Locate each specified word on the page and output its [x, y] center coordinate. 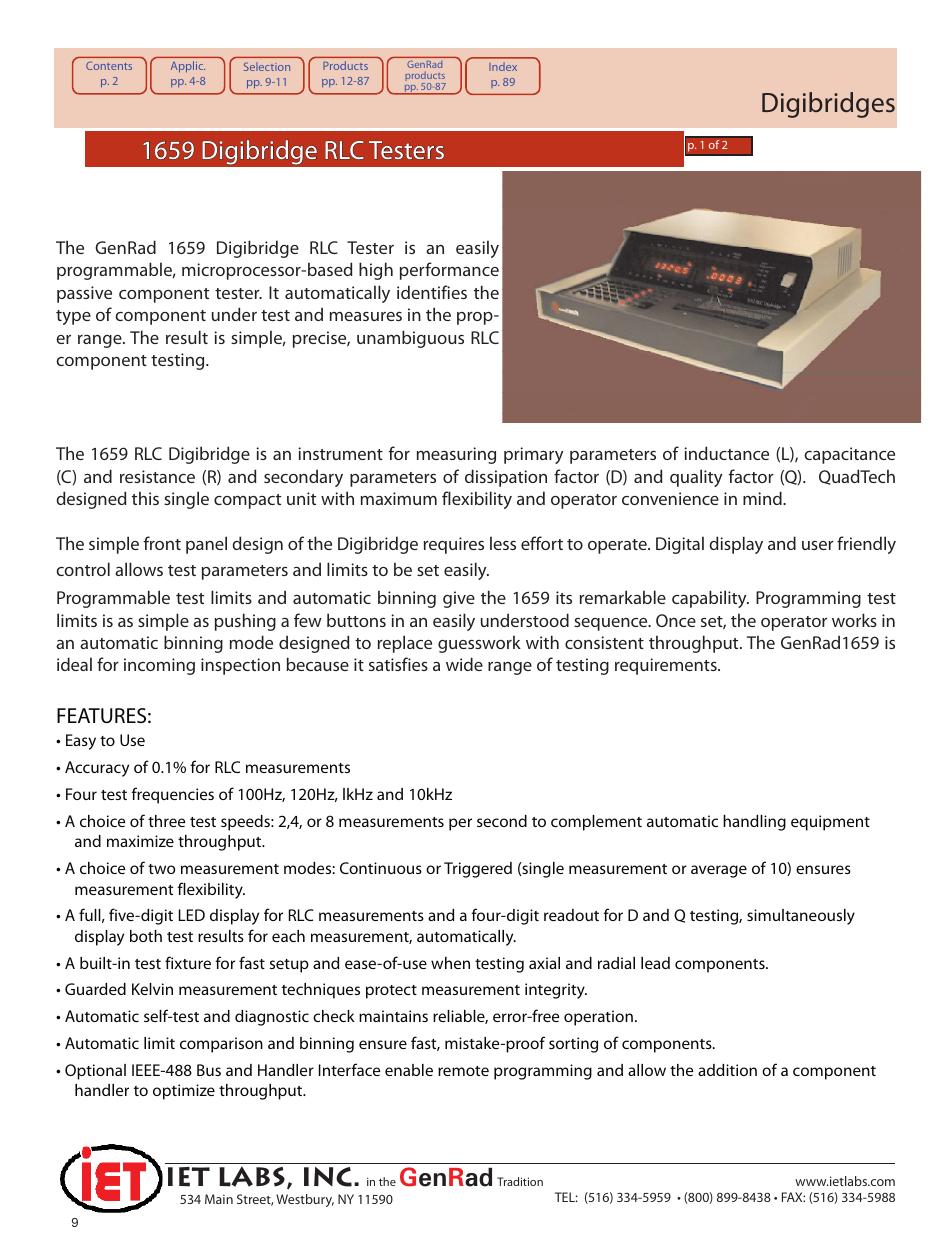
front [162, 543]
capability [710, 599]
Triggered [478, 870]
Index [503, 66]
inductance [726, 453]
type [73, 317]
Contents [109, 65]
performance [449, 271]
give [459, 599]
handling [754, 823]
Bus [209, 1070]
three [166, 821]
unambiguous [410, 339]
